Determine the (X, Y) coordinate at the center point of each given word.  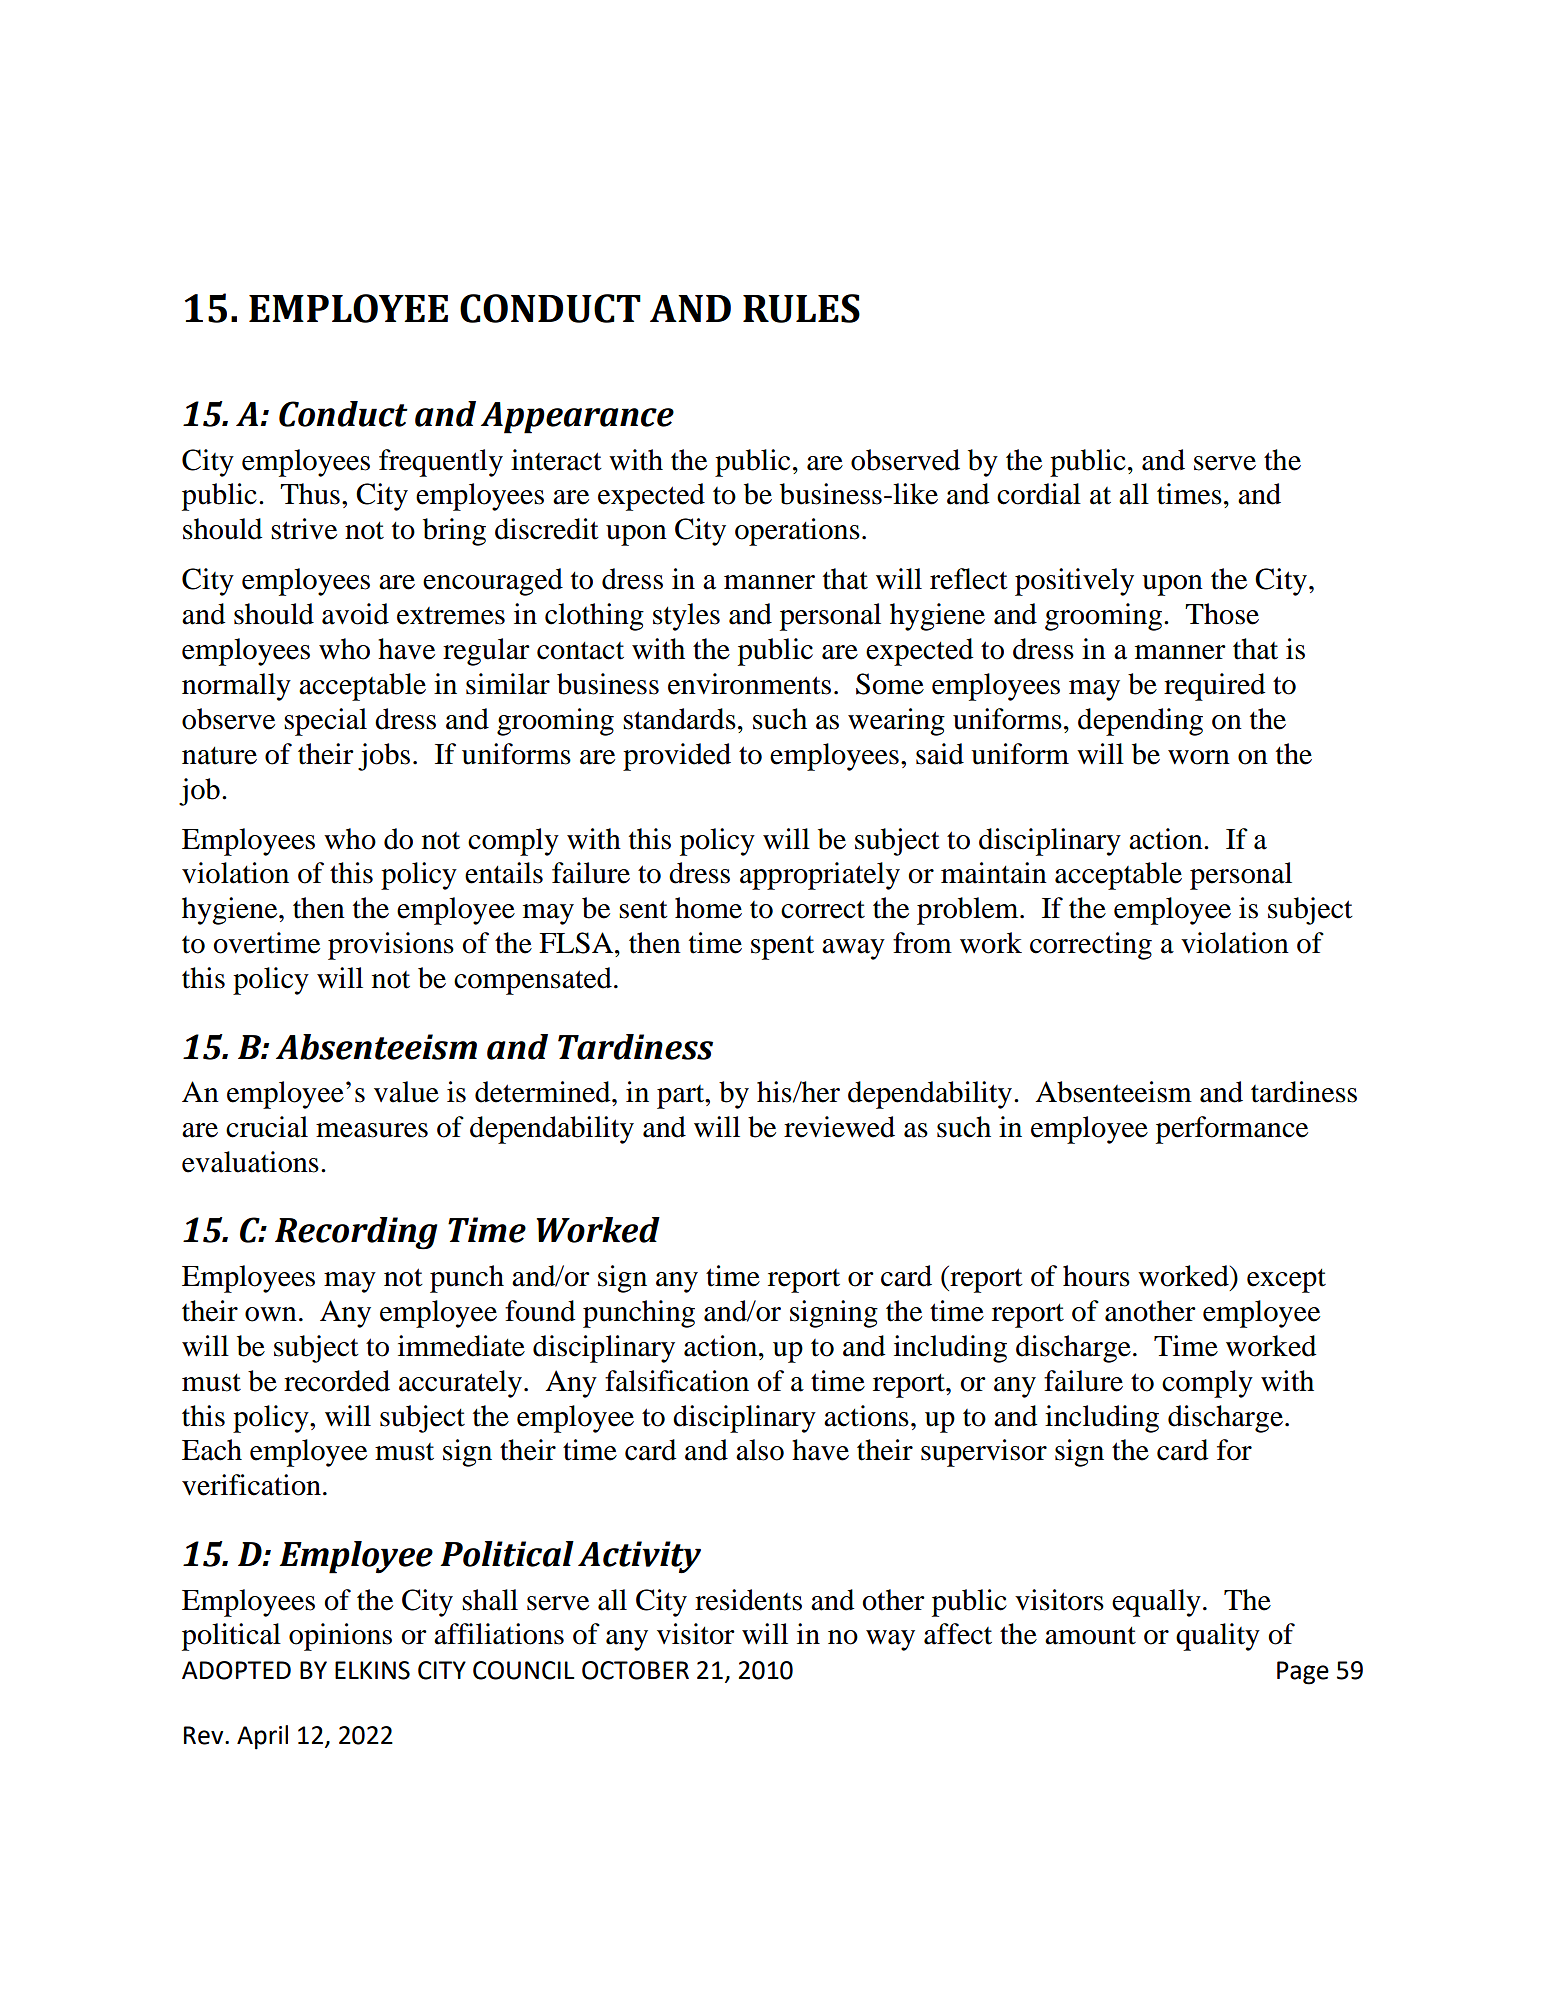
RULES (801, 308)
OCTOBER (635, 1670)
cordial (1039, 494)
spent (782, 948)
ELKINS (372, 1670)
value (406, 1092)
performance (1232, 1130)
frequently (441, 463)
